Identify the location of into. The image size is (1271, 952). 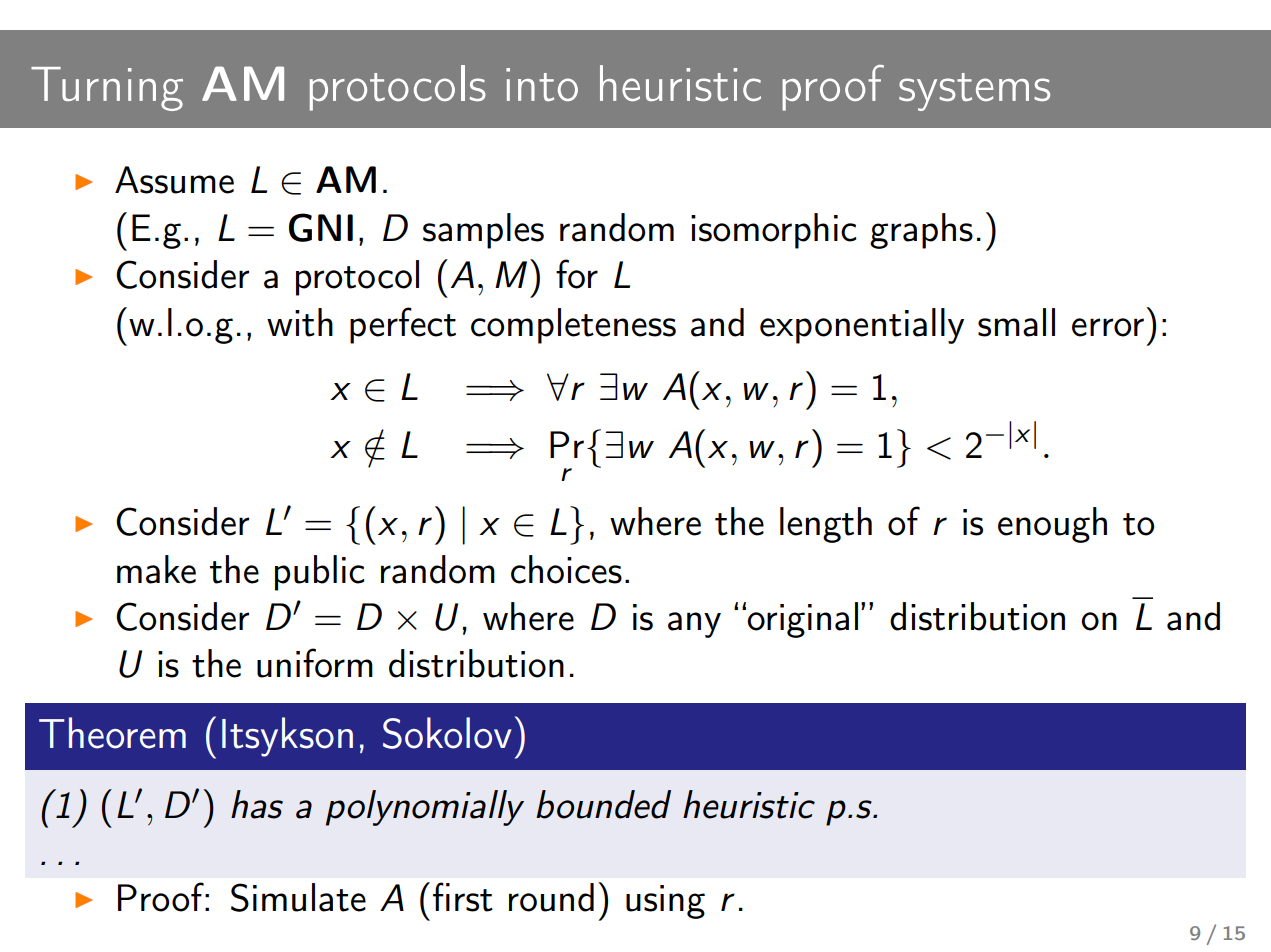
(542, 84).
